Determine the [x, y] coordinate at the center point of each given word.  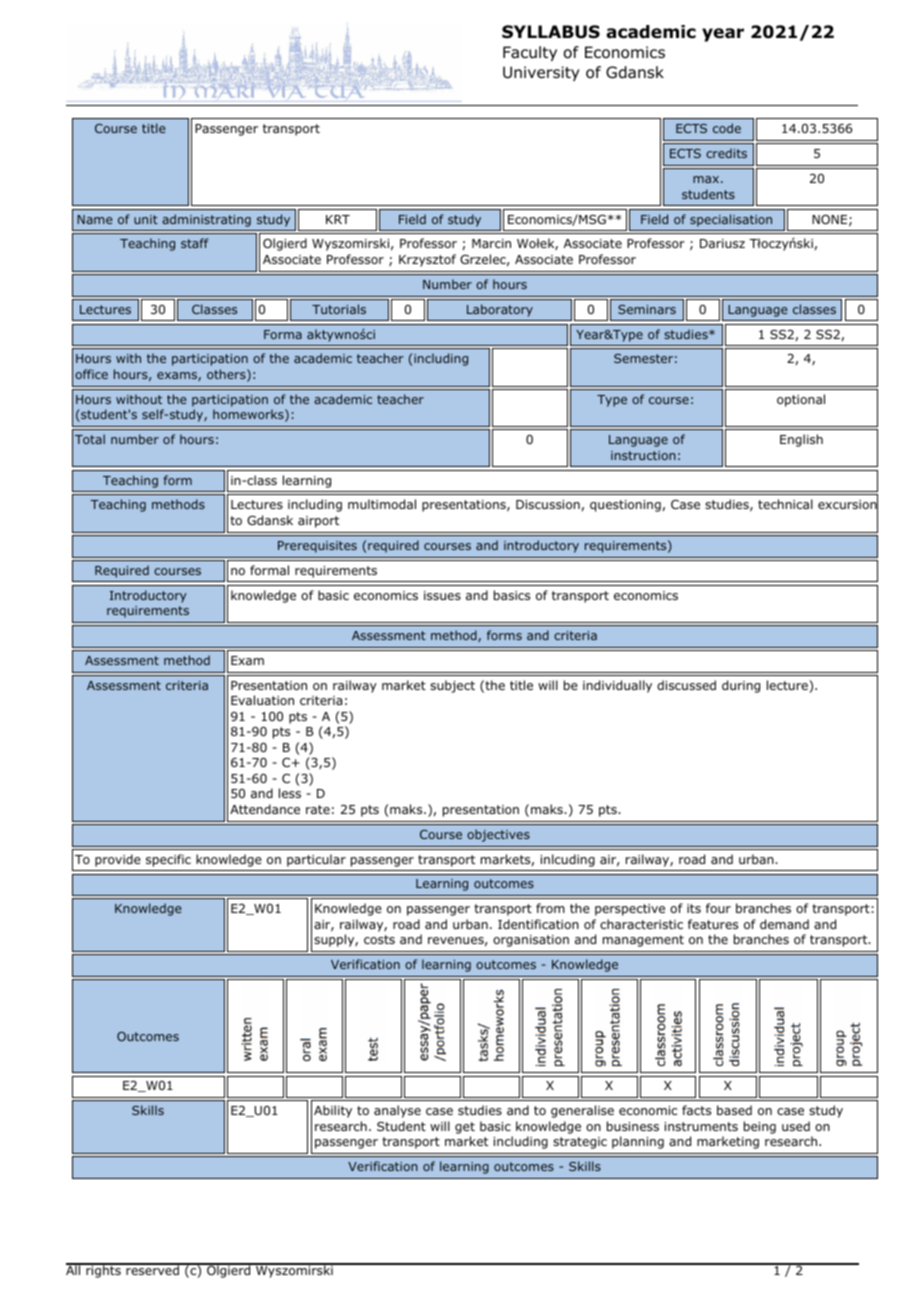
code [727, 128]
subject [452, 686]
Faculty [530, 53]
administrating [206, 220]
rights [103, 1271]
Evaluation [262, 700]
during [741, 686]
